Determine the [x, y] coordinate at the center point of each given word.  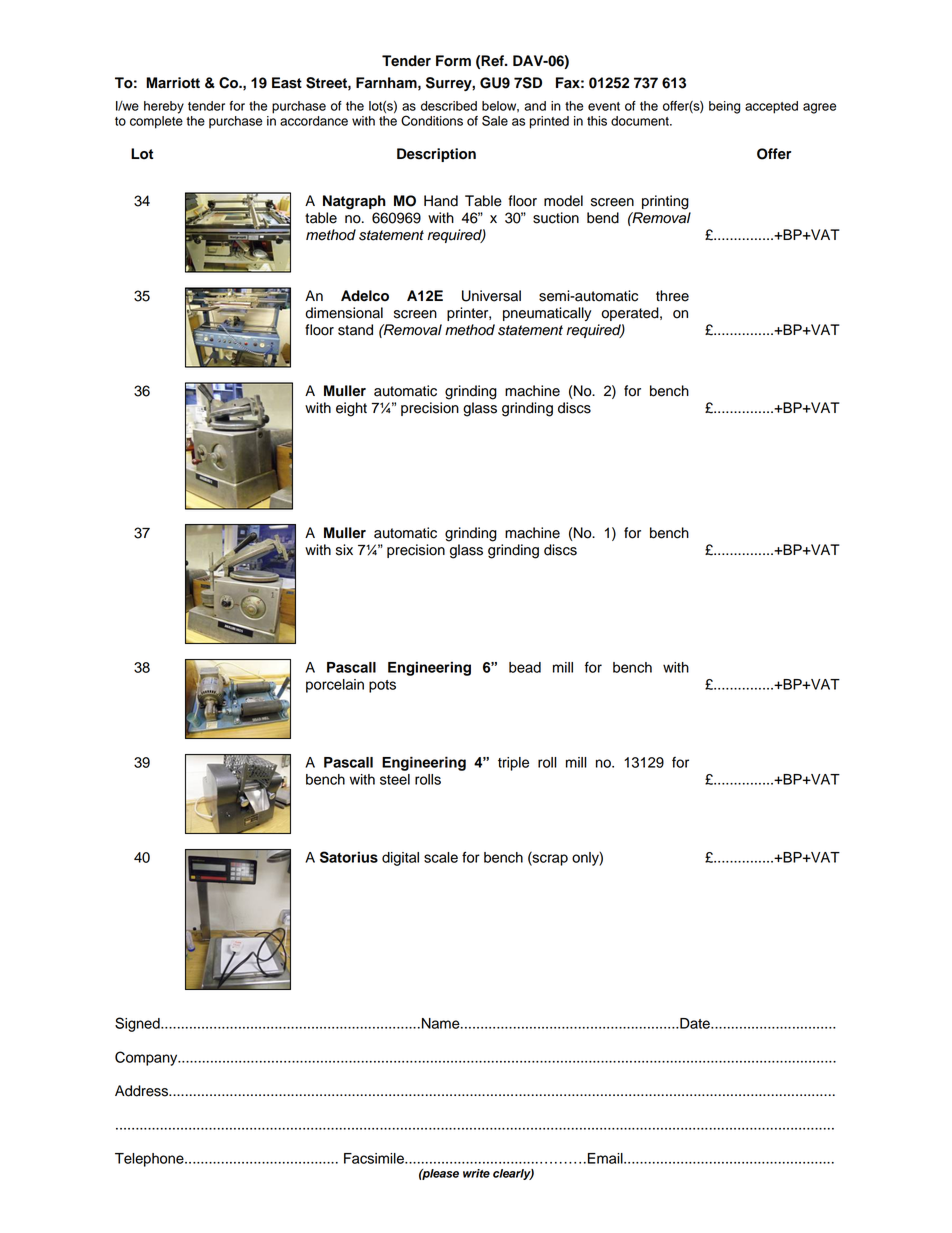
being [724, 107]
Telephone [150, 1160]
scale [441, 857]
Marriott [173, 83]
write [476, 1173]
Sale [495, 120]
